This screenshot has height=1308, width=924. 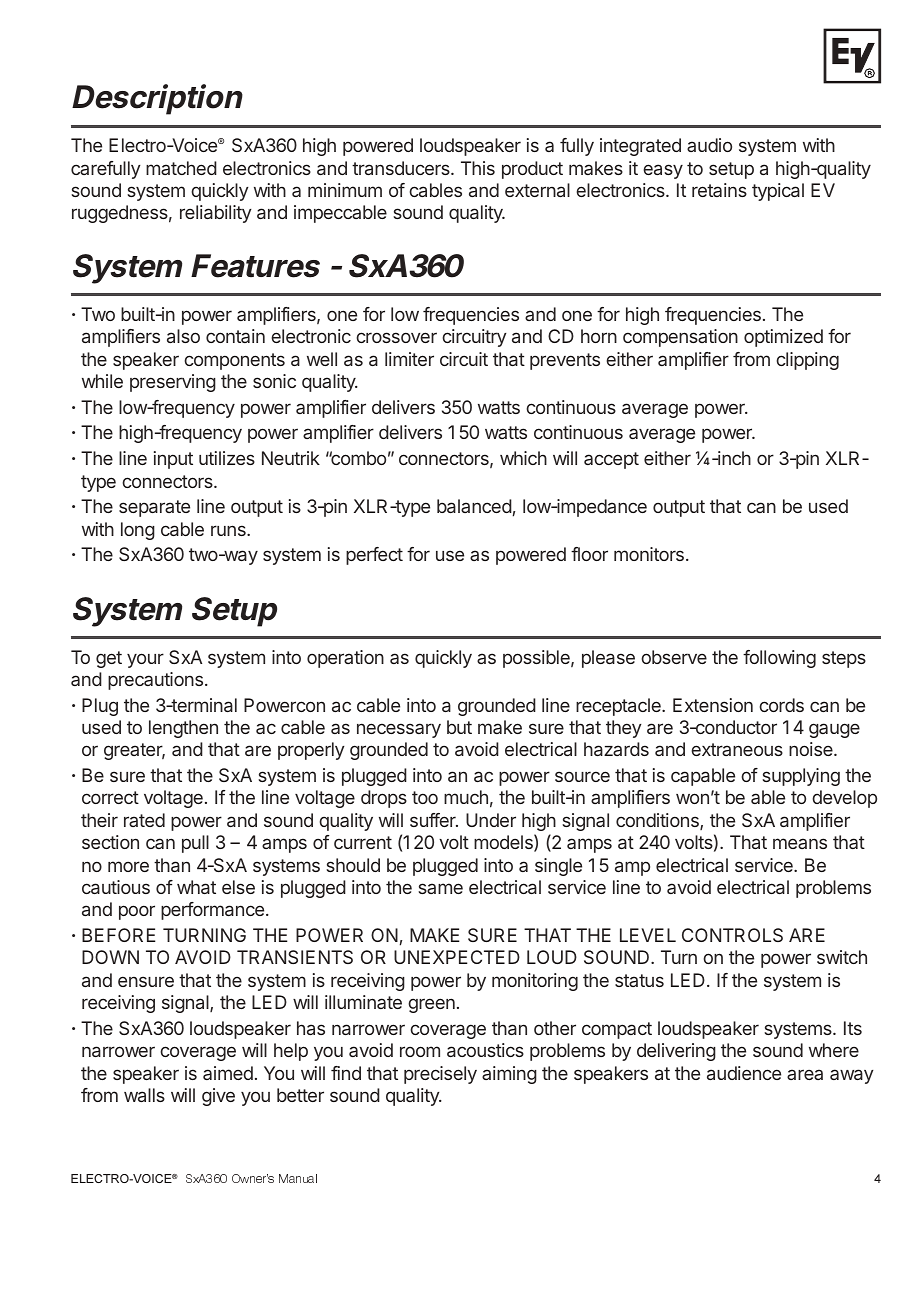 What do you see at coordinates (181, 168) in the screenshot?
I see `matched` at bounding box center [181, 168].
